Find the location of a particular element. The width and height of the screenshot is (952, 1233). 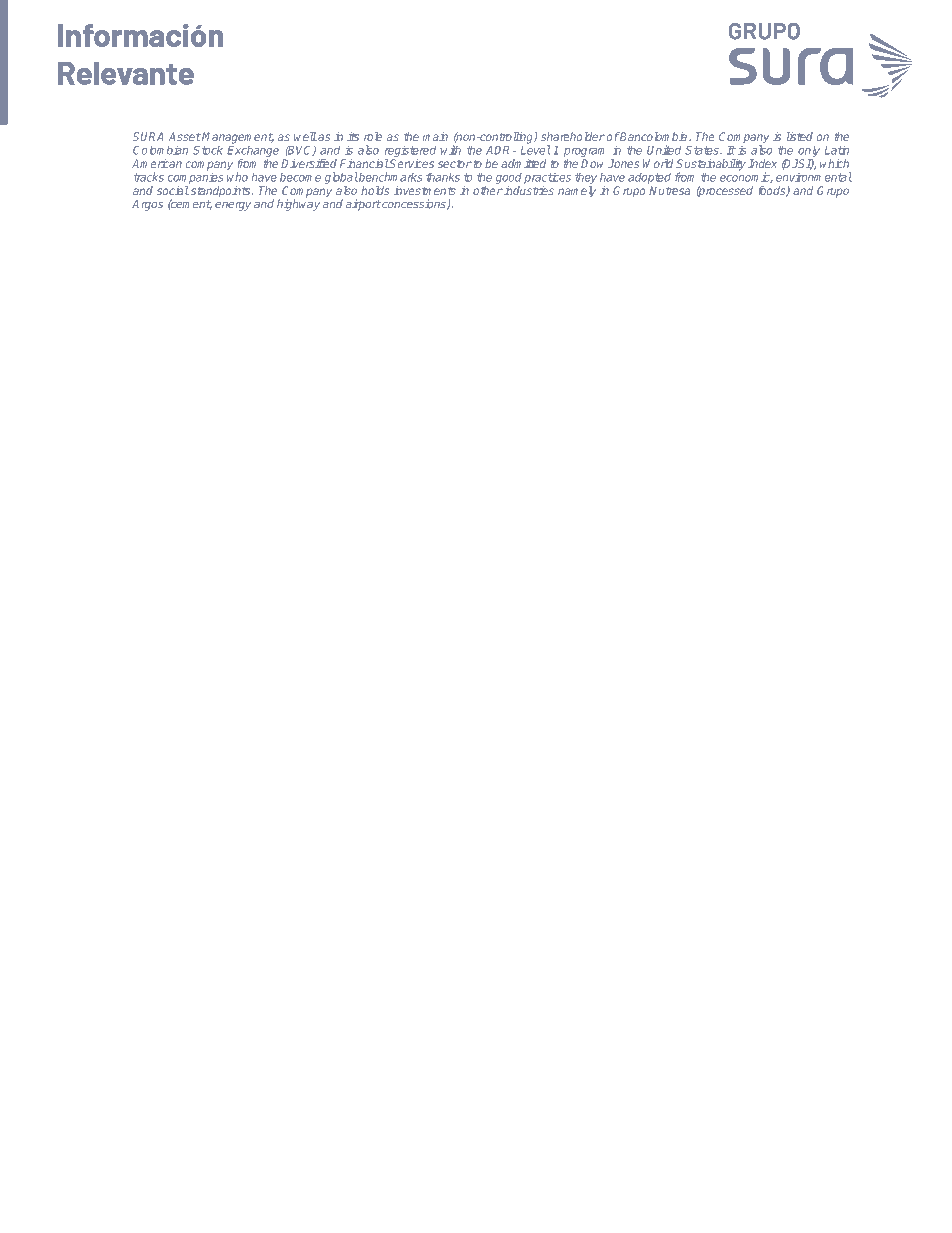

energy is located at coordinates (233, 206).
